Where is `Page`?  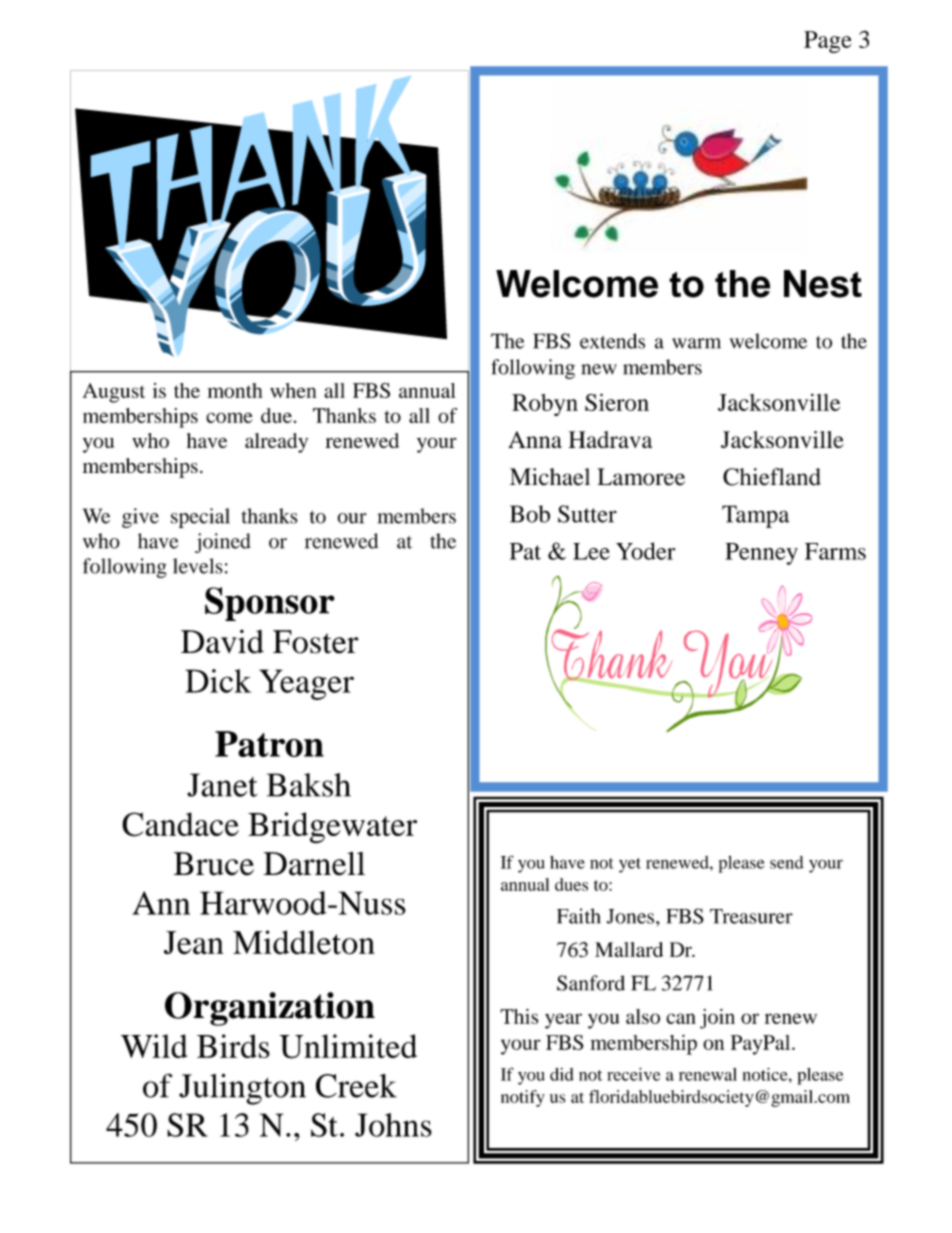
Page is located at coordinates (828, 42).
